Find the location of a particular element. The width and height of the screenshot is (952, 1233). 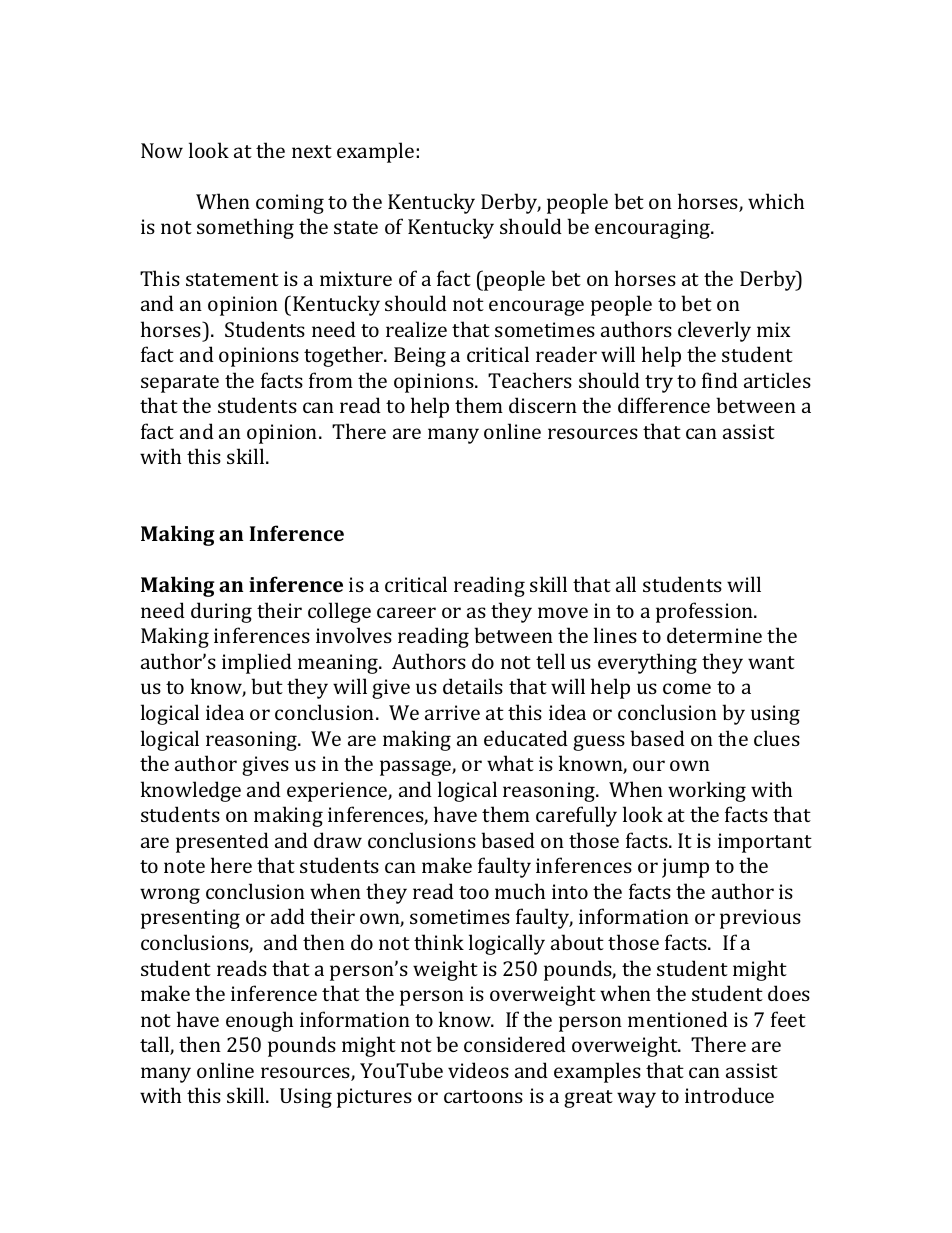

find is located at coordinates (720, 380).
